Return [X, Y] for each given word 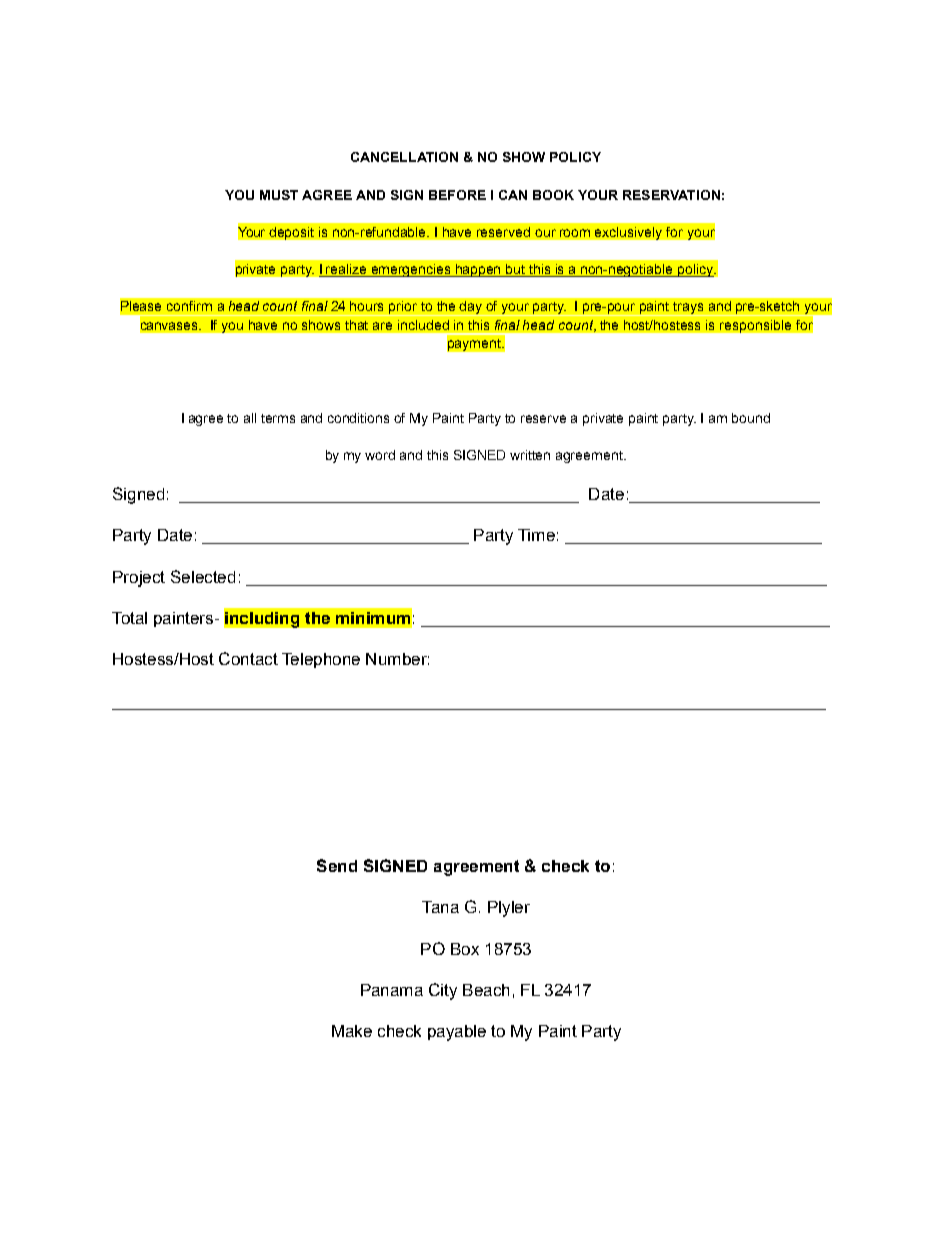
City [443, 991]
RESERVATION [671, 195]
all [250, 418]
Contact [248, 658]
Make [352, 1031]
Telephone [321, 660]
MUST [279, 195]
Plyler [509, 909]
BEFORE [457, 195]
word [380, 455]
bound [751, 418]
